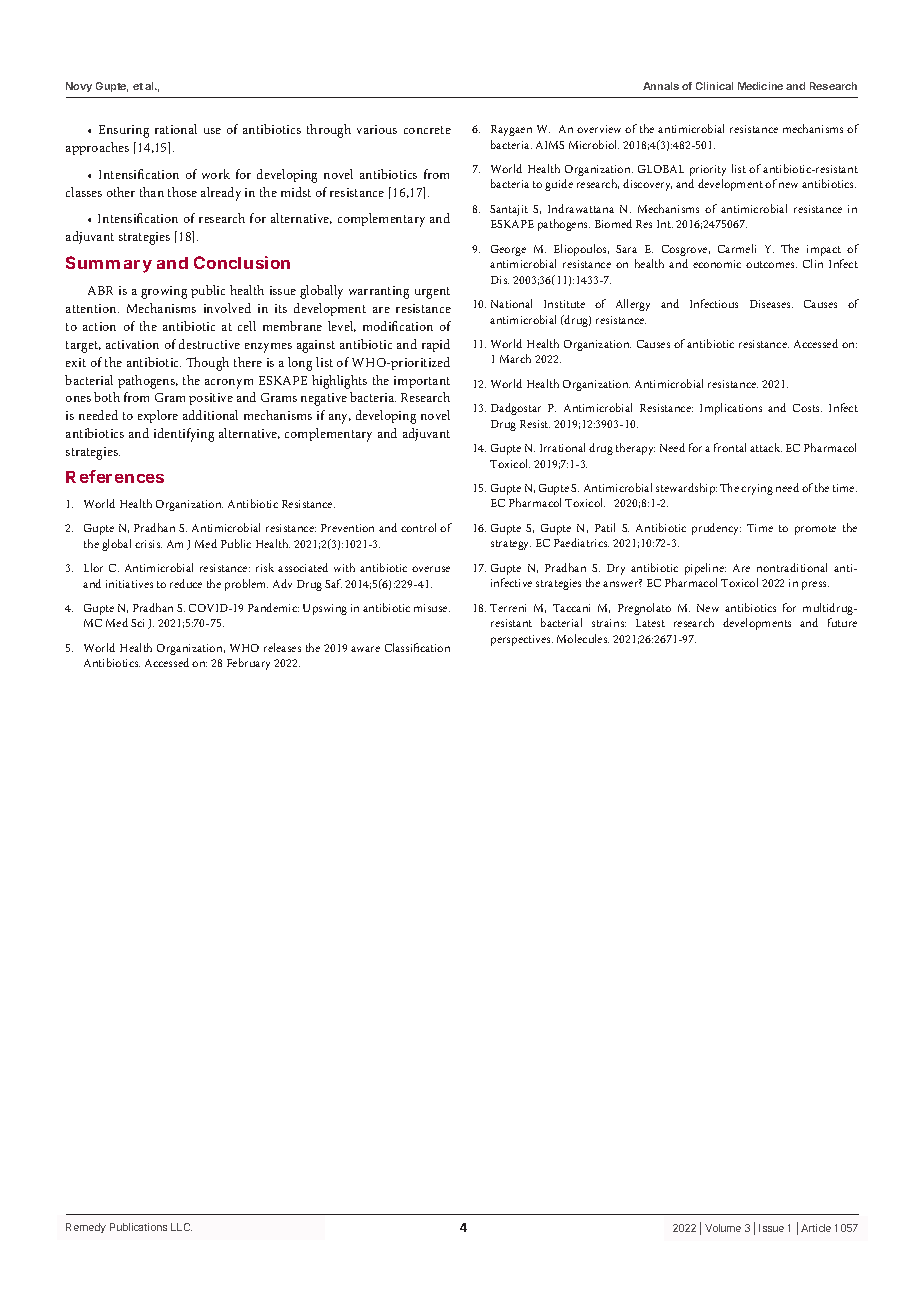 The height and width of the screenshot is (1308, 924). Describe the element at coordinates (816, 1228) in the screenshot. I see `Article` at that location.
